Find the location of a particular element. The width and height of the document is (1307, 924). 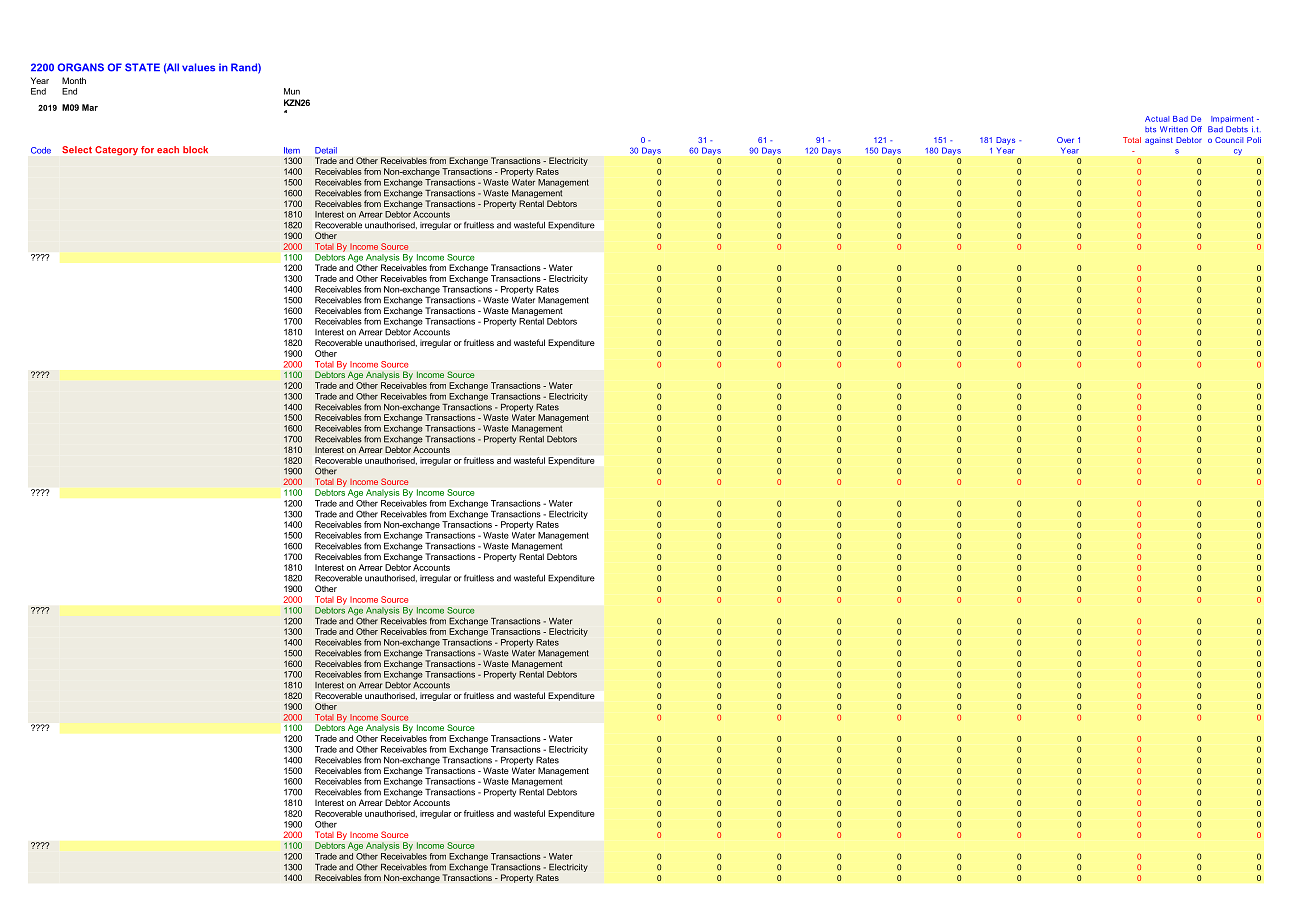

Council is located at coordinates (1229, 140).
